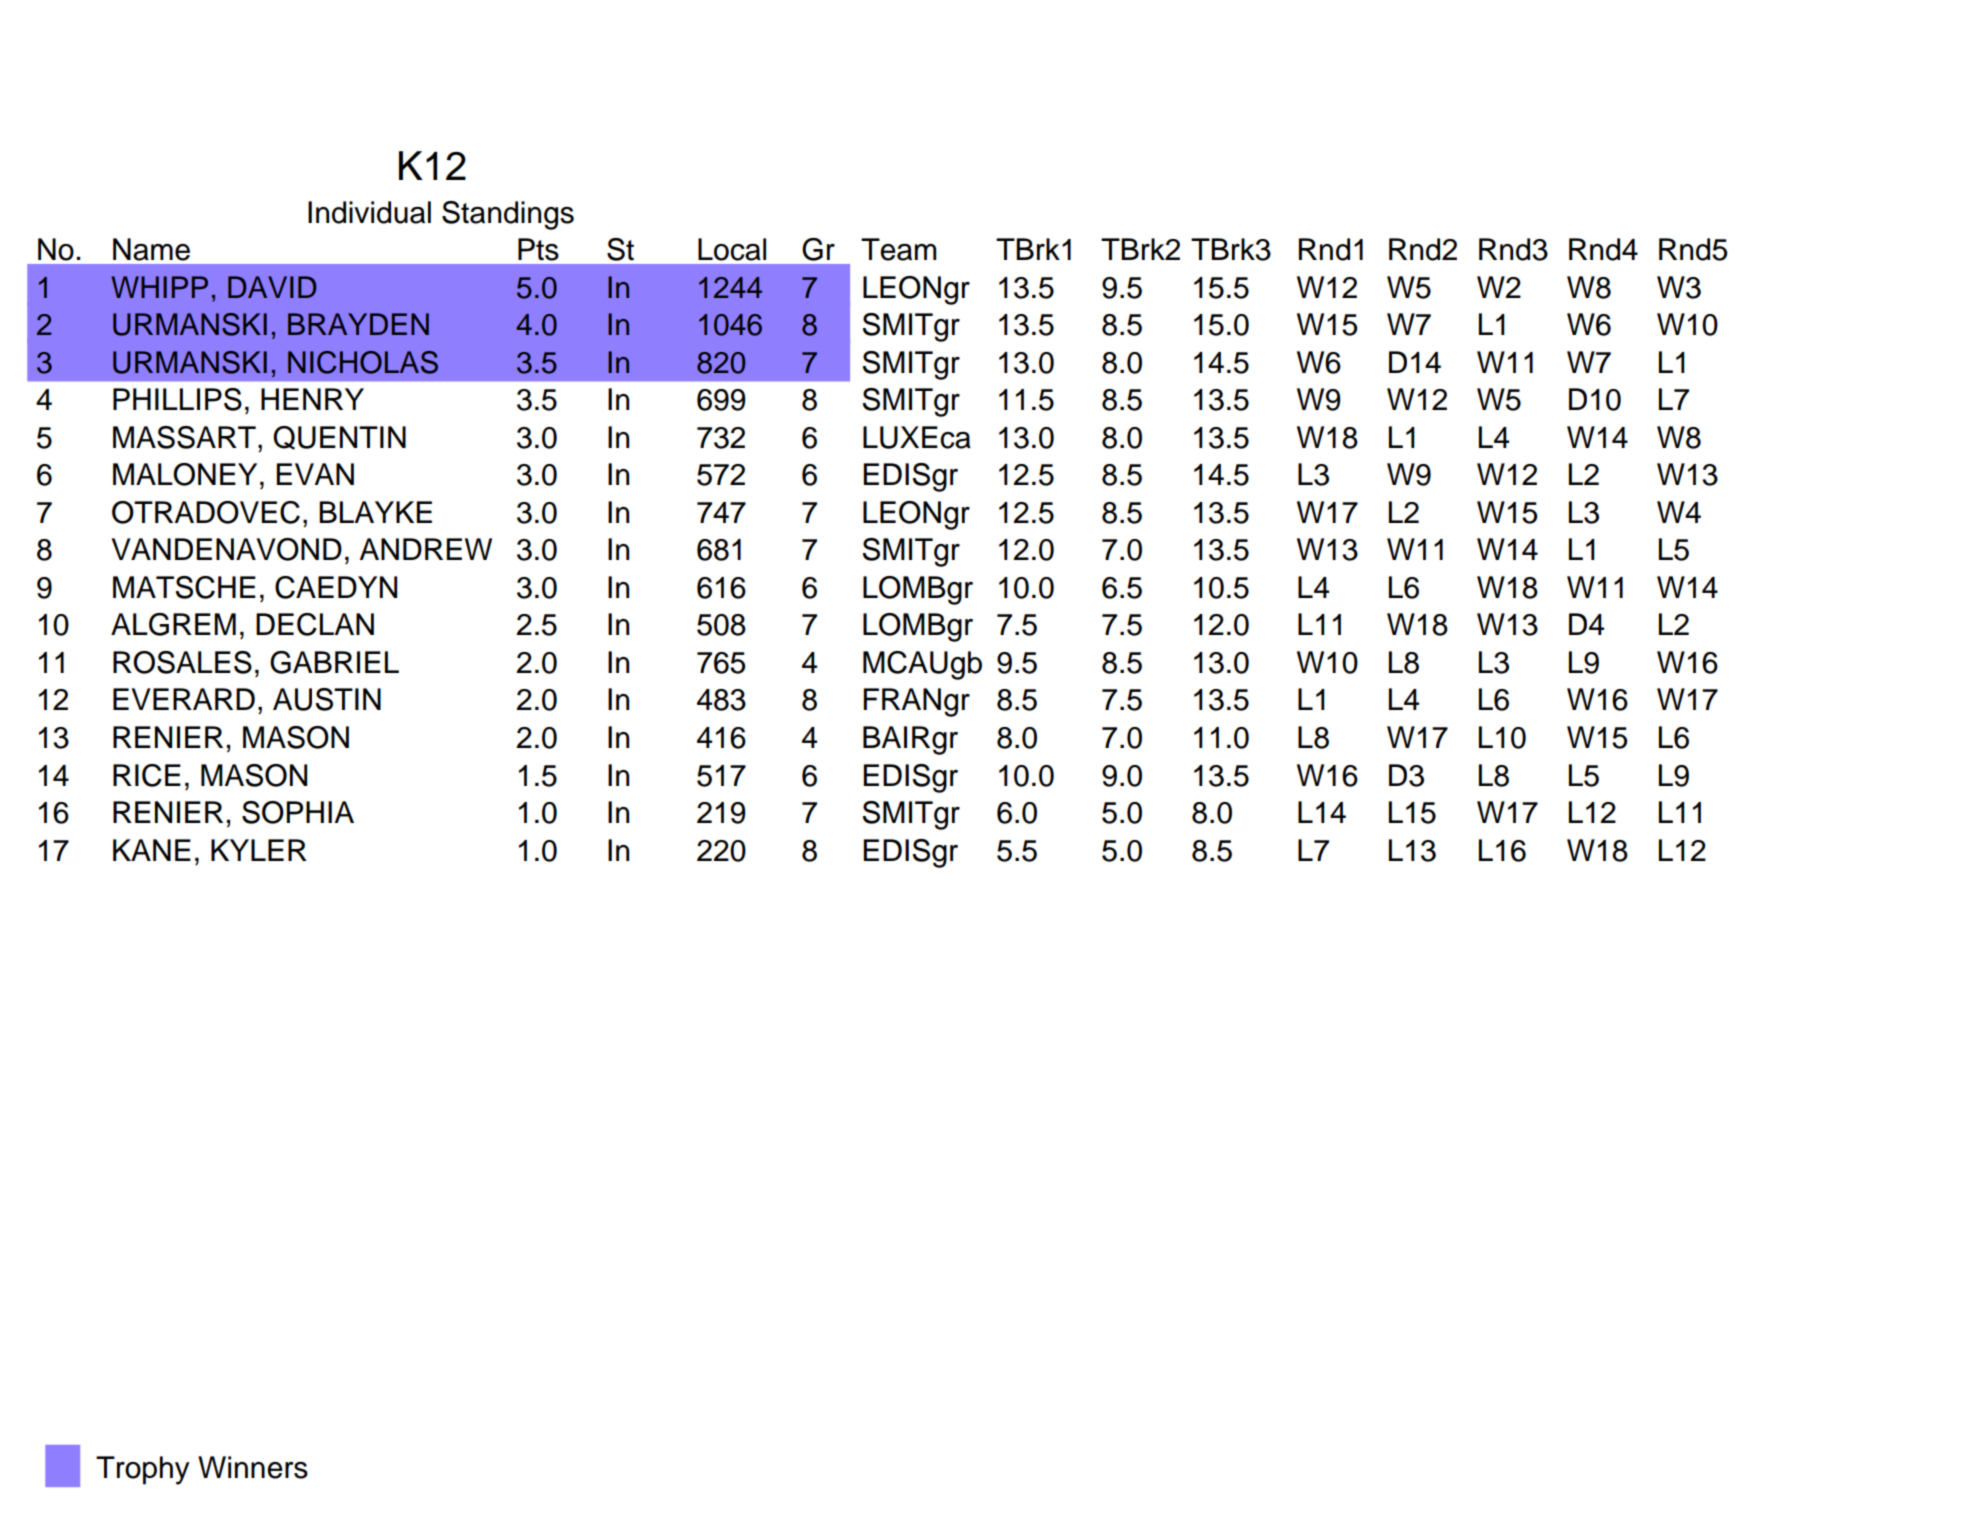  I want to click on ANDREW, so click(426, 549).
